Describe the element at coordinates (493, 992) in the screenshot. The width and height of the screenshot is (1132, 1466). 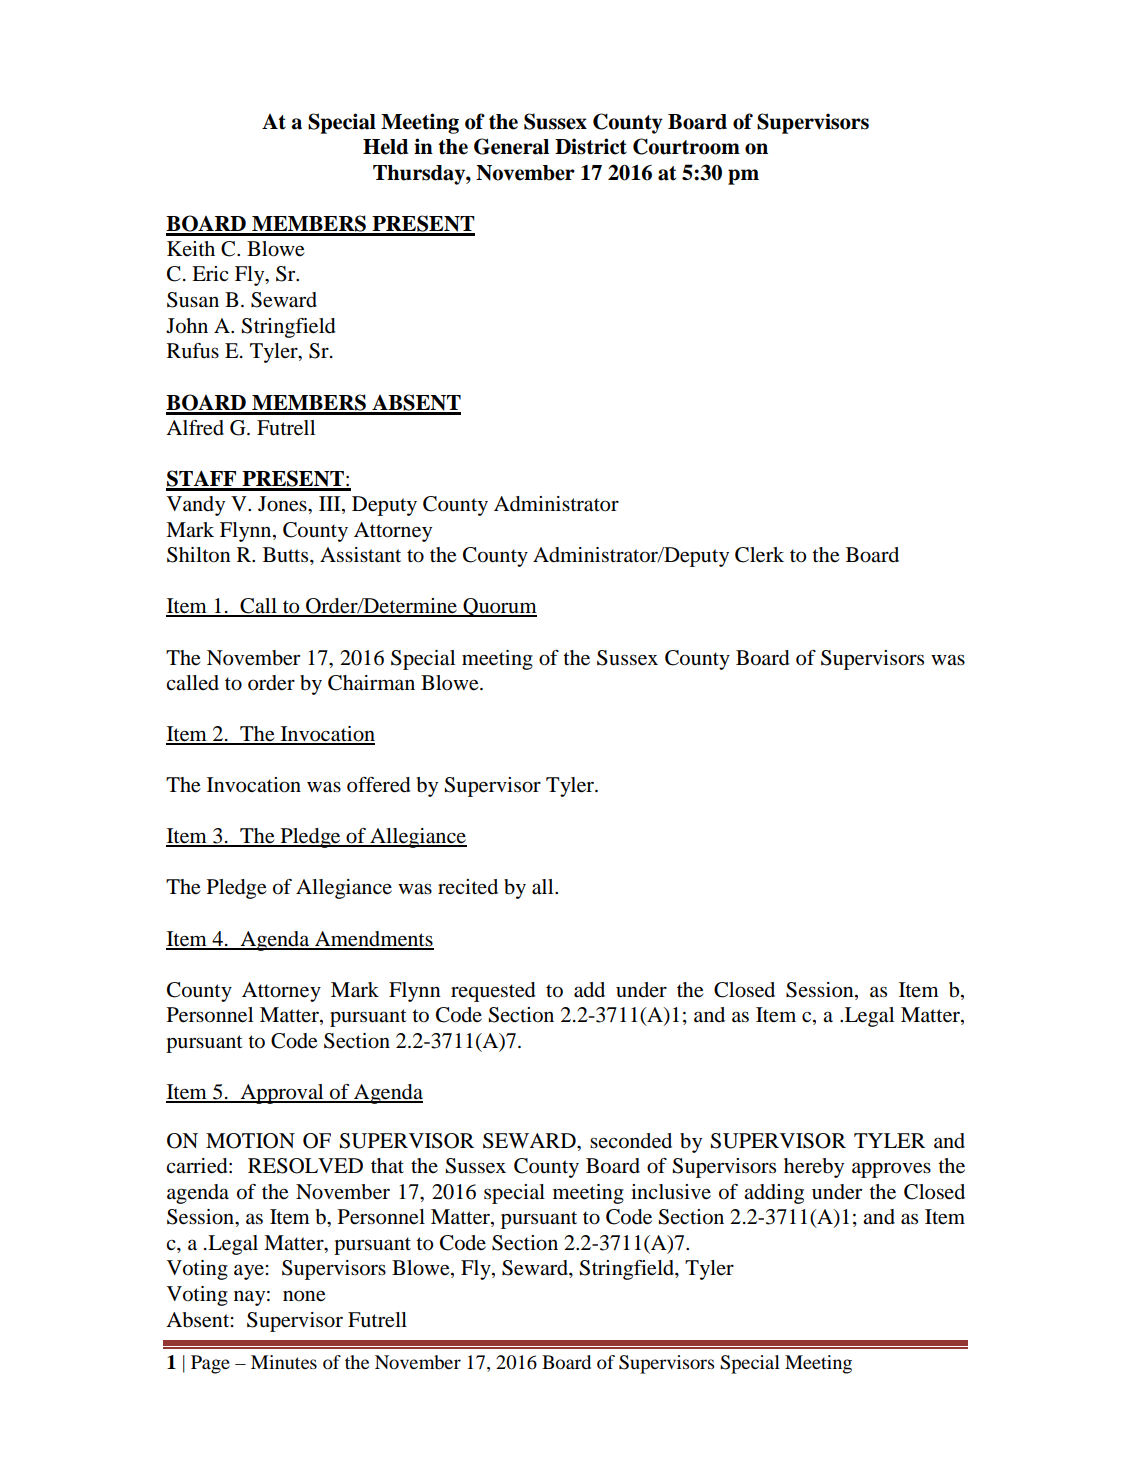
I see `requested` at that location.
